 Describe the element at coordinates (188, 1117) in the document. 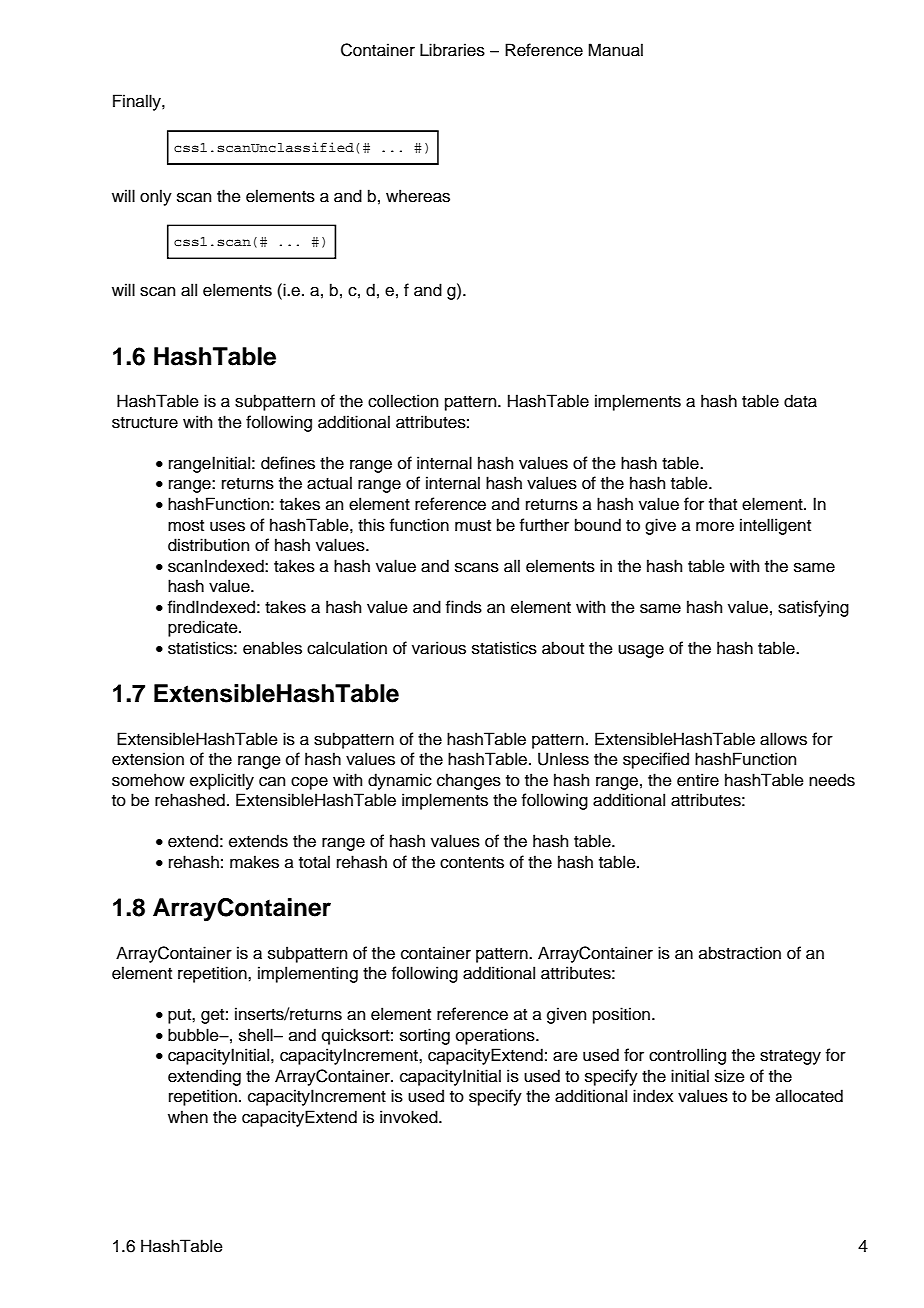

I see `when` at that location.
